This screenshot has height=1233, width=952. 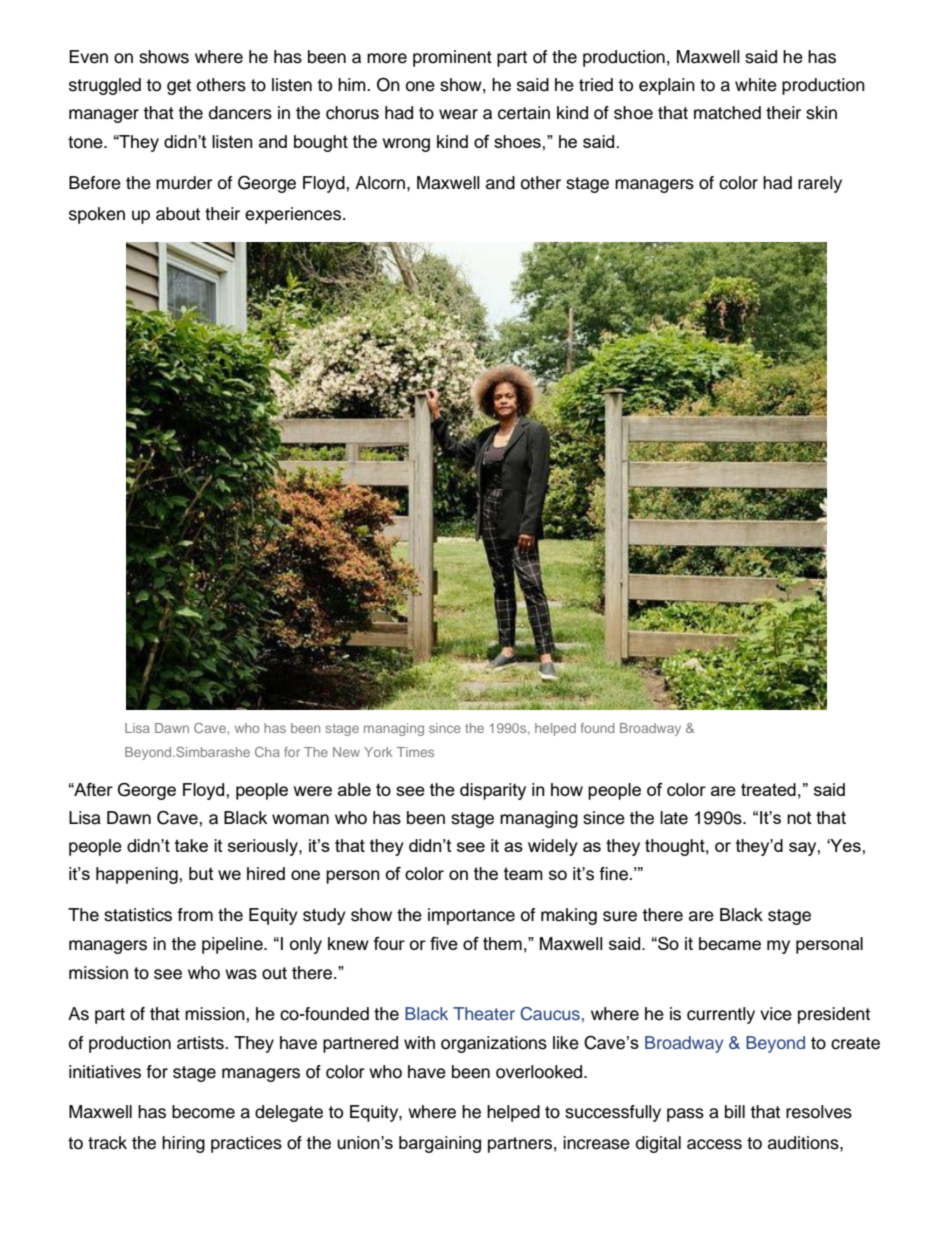 I want to click on experiences, so click(x=294, y=215).
